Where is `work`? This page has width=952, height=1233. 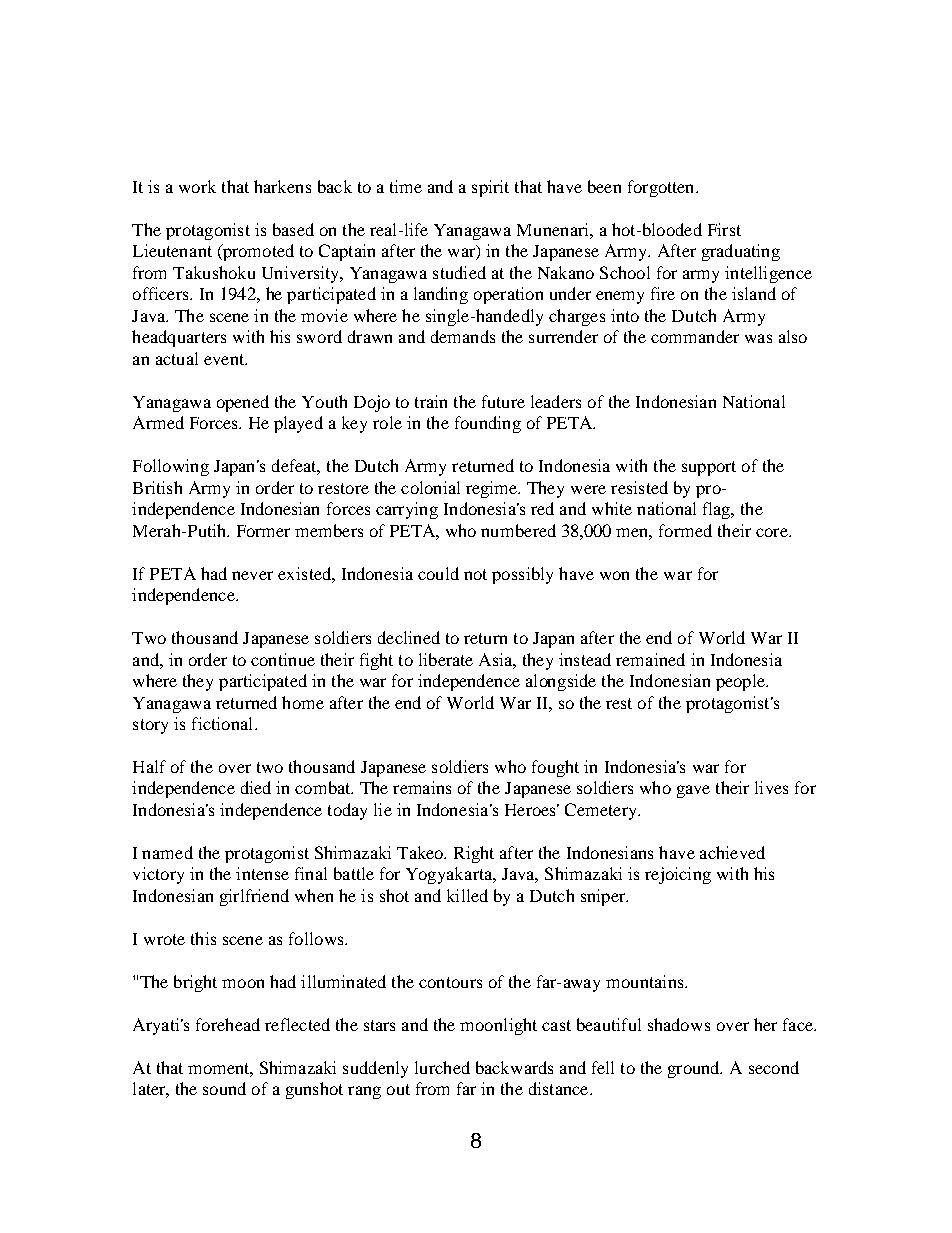 work is located at coordinates (197, 186).
